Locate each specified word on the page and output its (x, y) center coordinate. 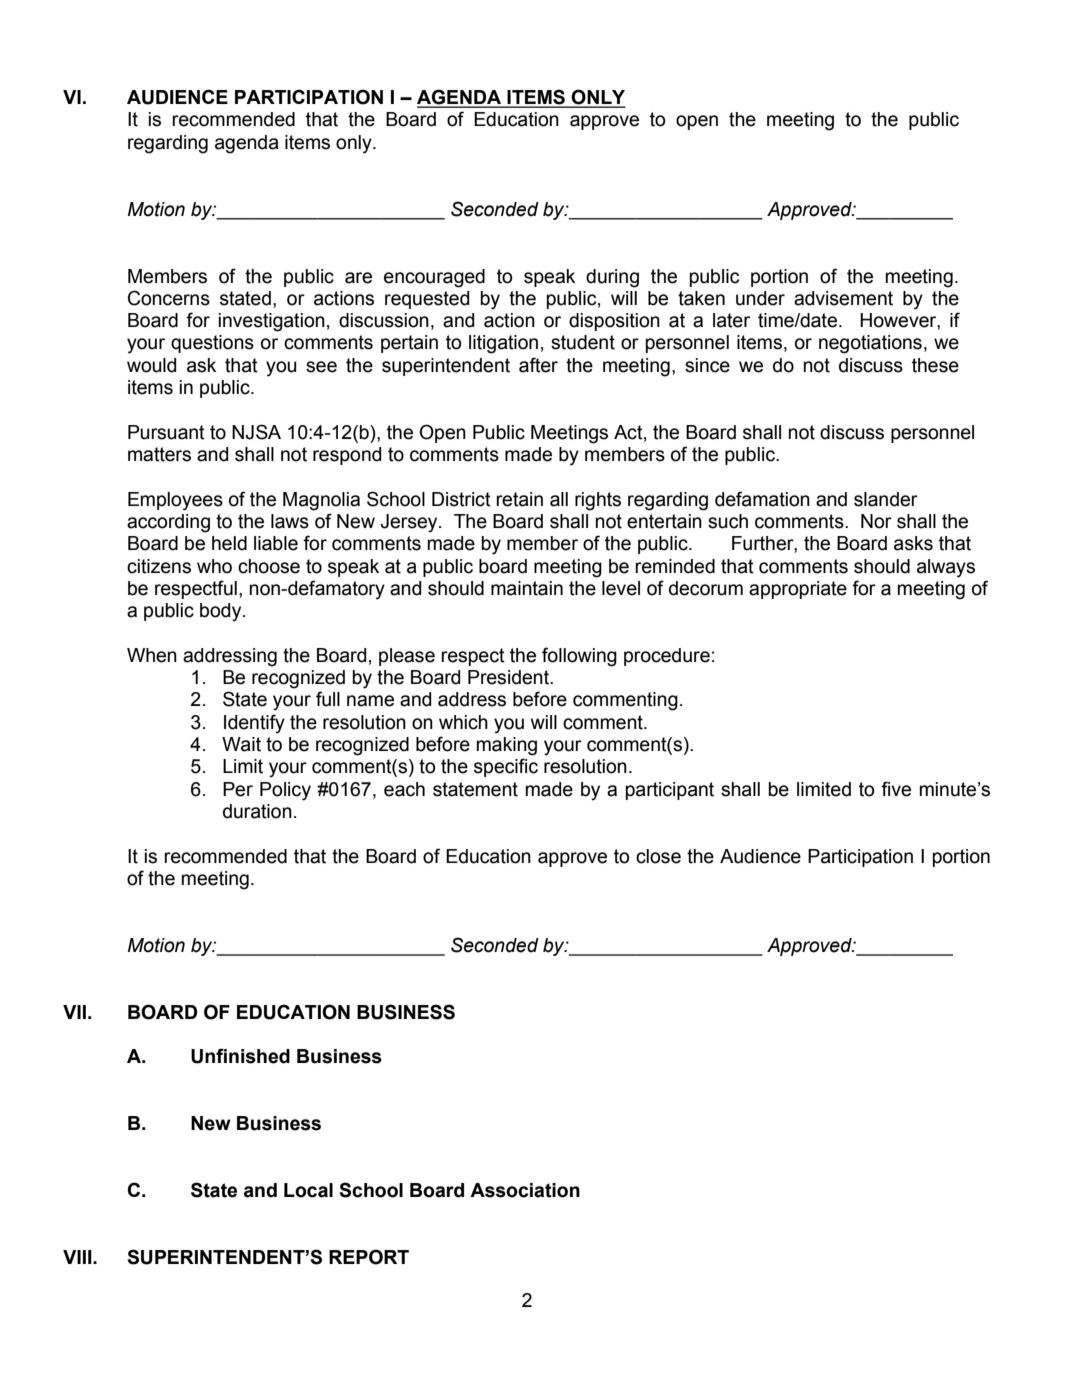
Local (308, 1190)
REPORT (369, 1257)
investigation (272, 322)
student (583, 342)
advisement (843, 298)
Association (525, 1190)
